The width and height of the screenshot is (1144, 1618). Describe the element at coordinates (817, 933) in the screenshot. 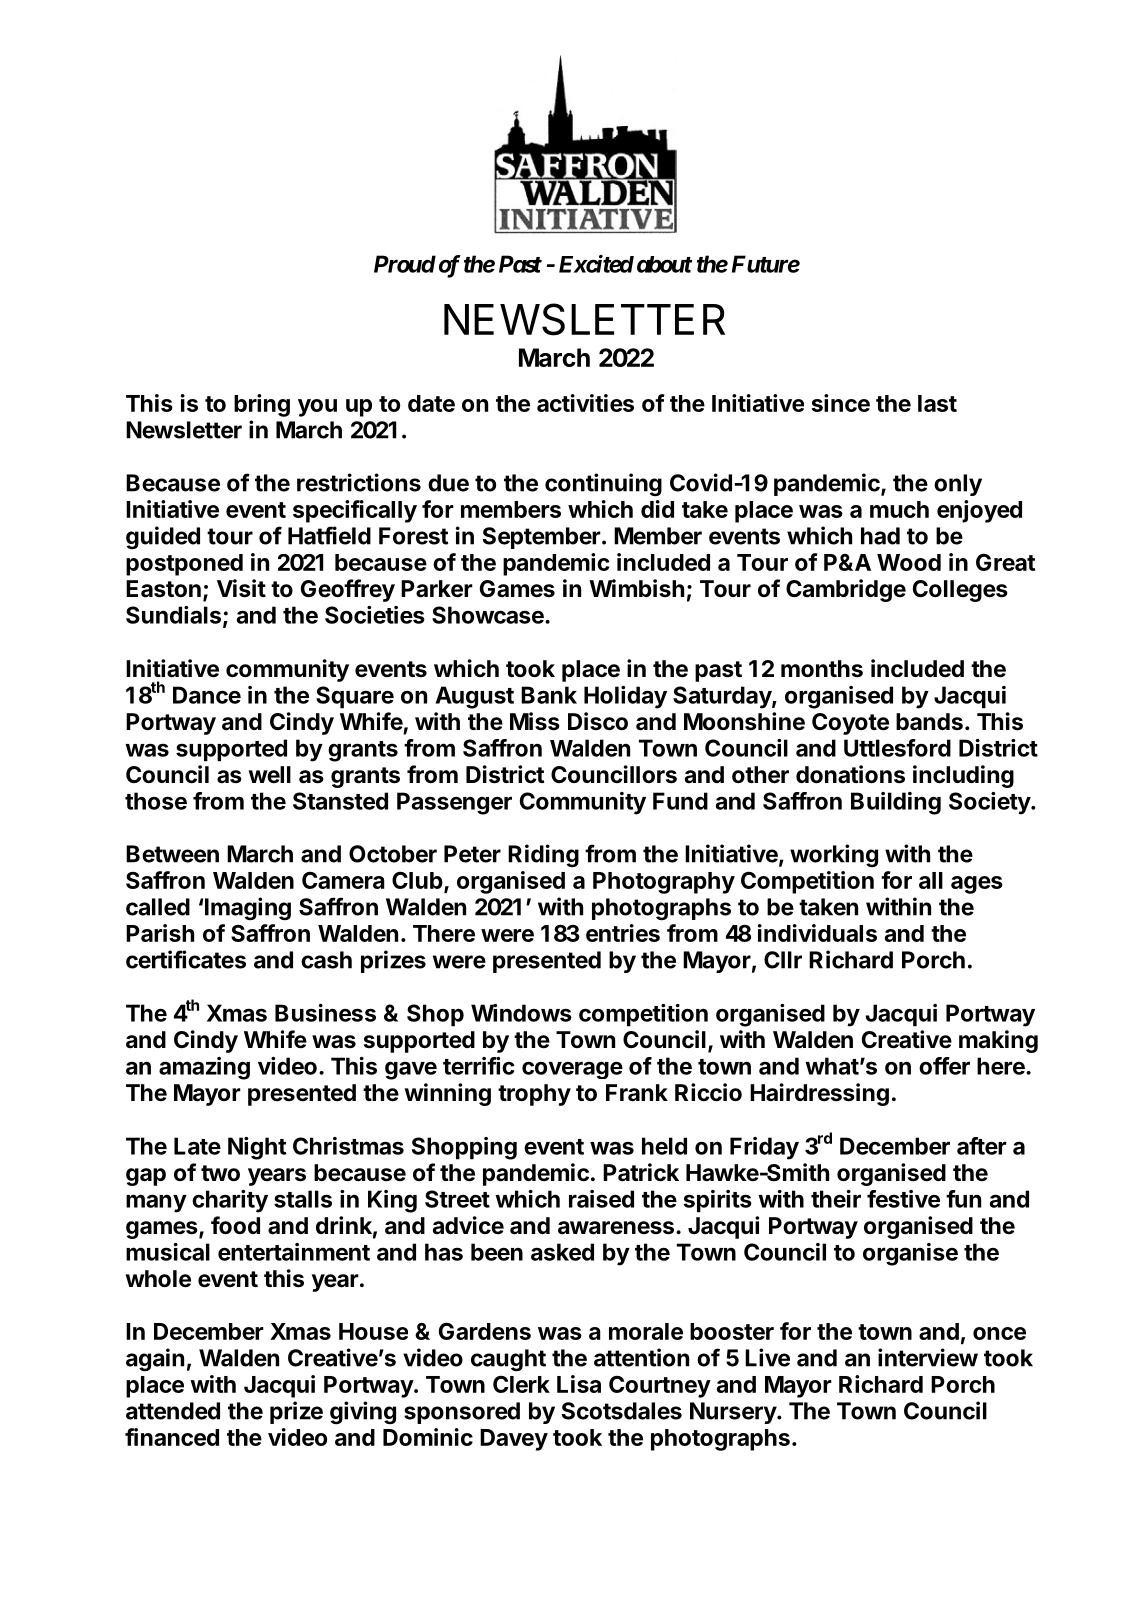

I see `individuals` at that location.
